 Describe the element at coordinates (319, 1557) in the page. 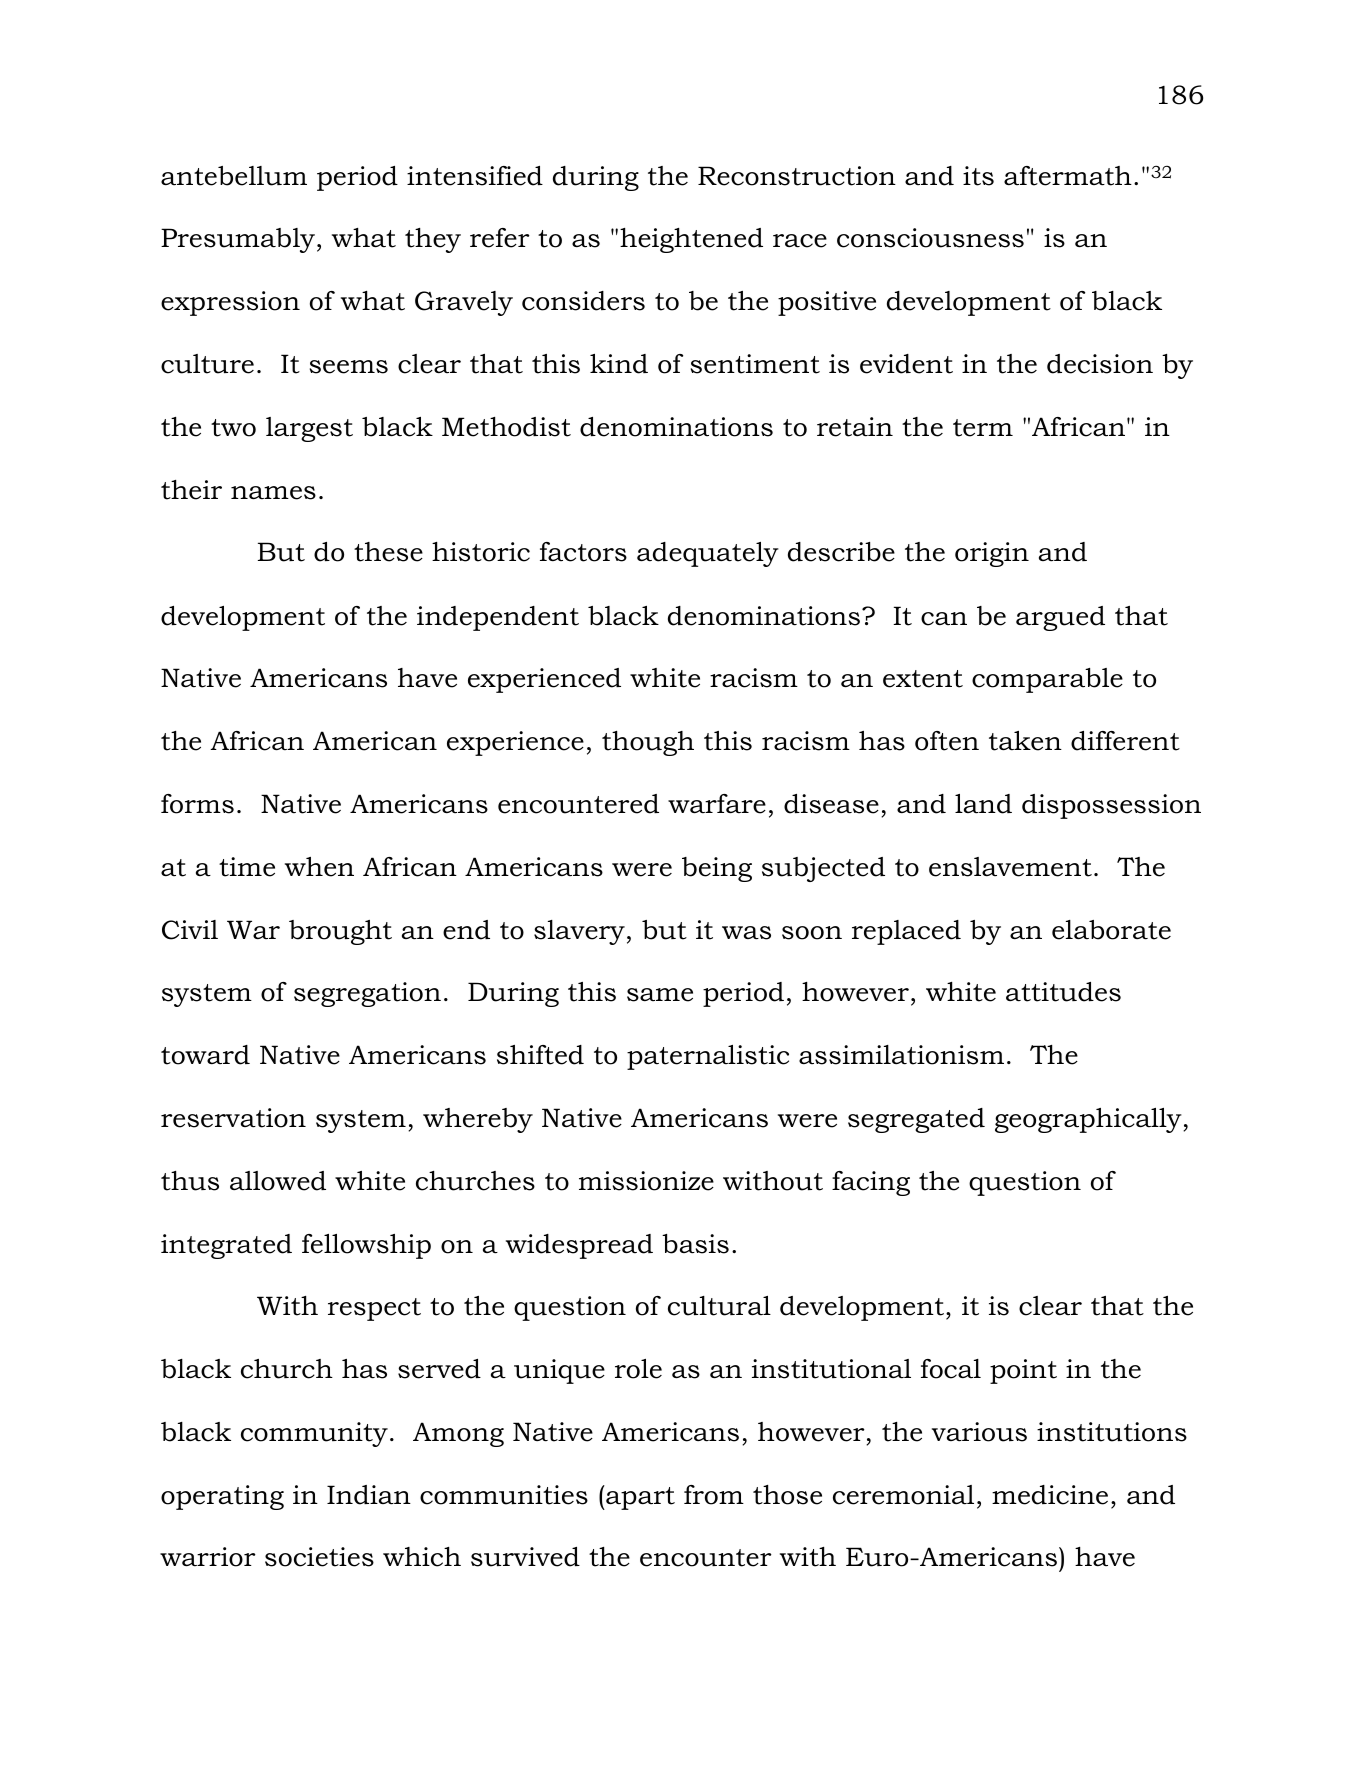

I see `societies` at that location.
